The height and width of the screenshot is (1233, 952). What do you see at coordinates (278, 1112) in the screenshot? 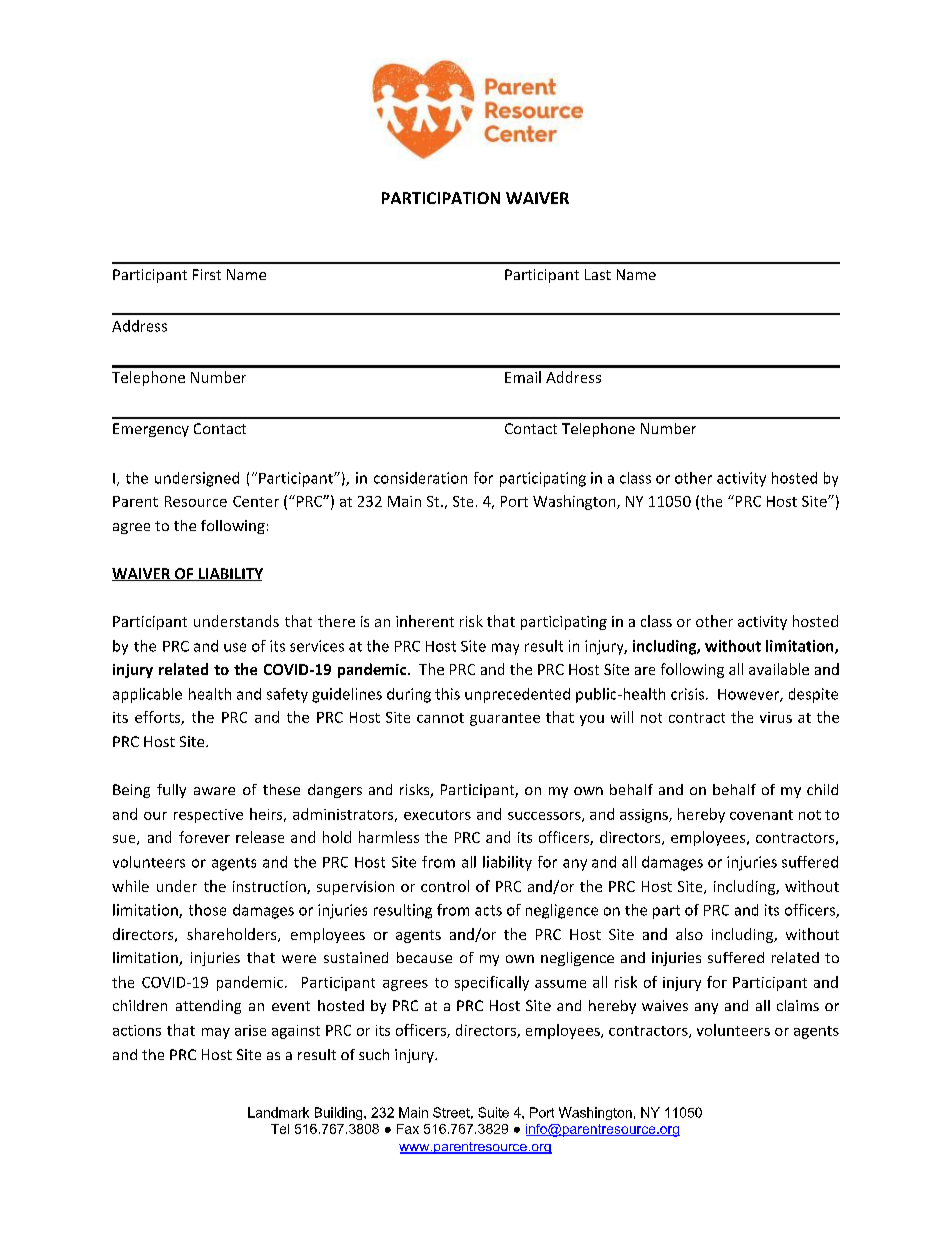
I see `Landmark` at bounding box center [278, 1112].
